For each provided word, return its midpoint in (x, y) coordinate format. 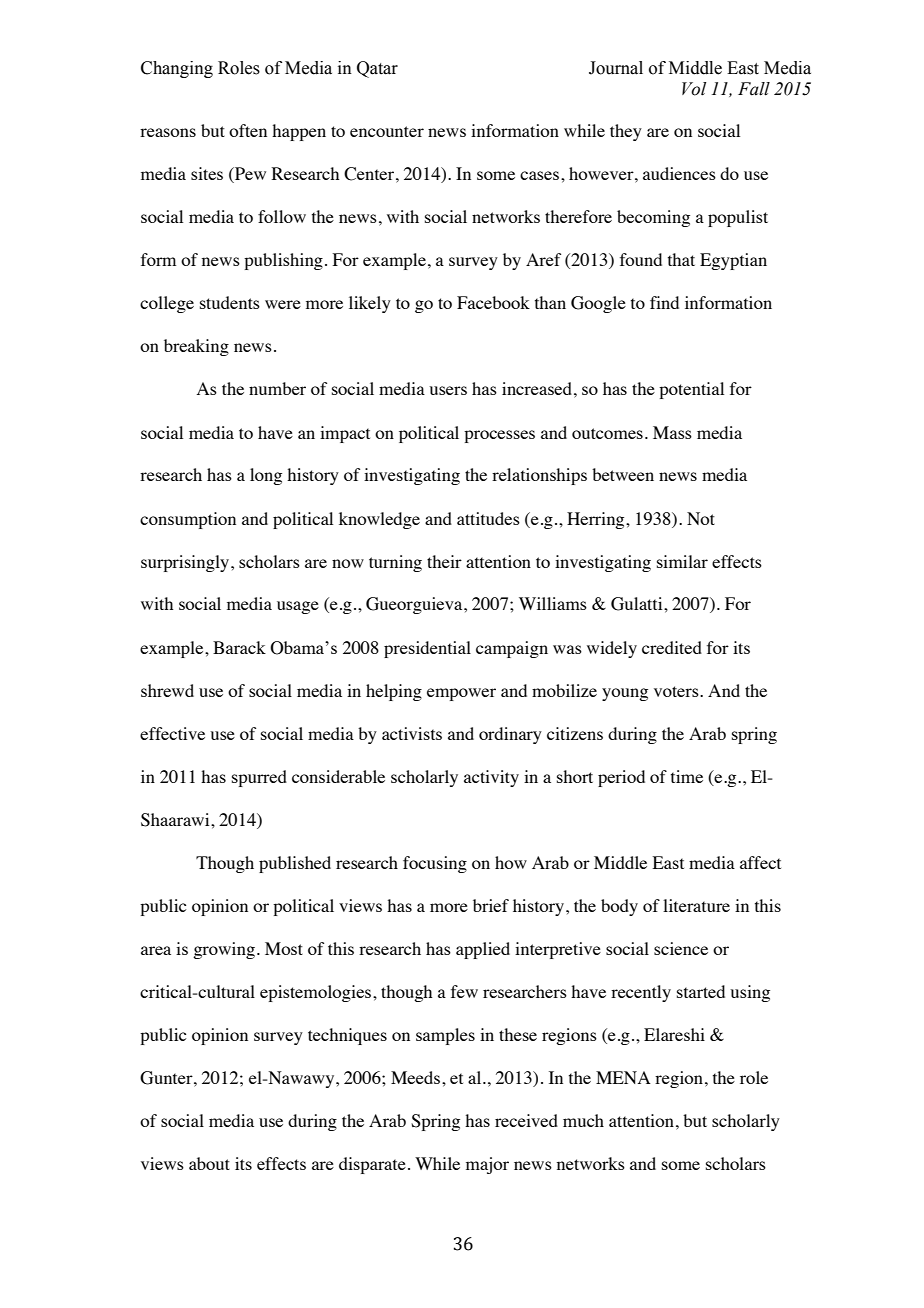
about (209, 1163)
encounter (387, 131)
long (266, 476)
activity (491, 778)
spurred (259, 778)
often (248, 130)
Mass (672, 432)
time (687, 776)
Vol (694, 89)
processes (499, 436)
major (487, 1165)
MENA (623, 1077)
